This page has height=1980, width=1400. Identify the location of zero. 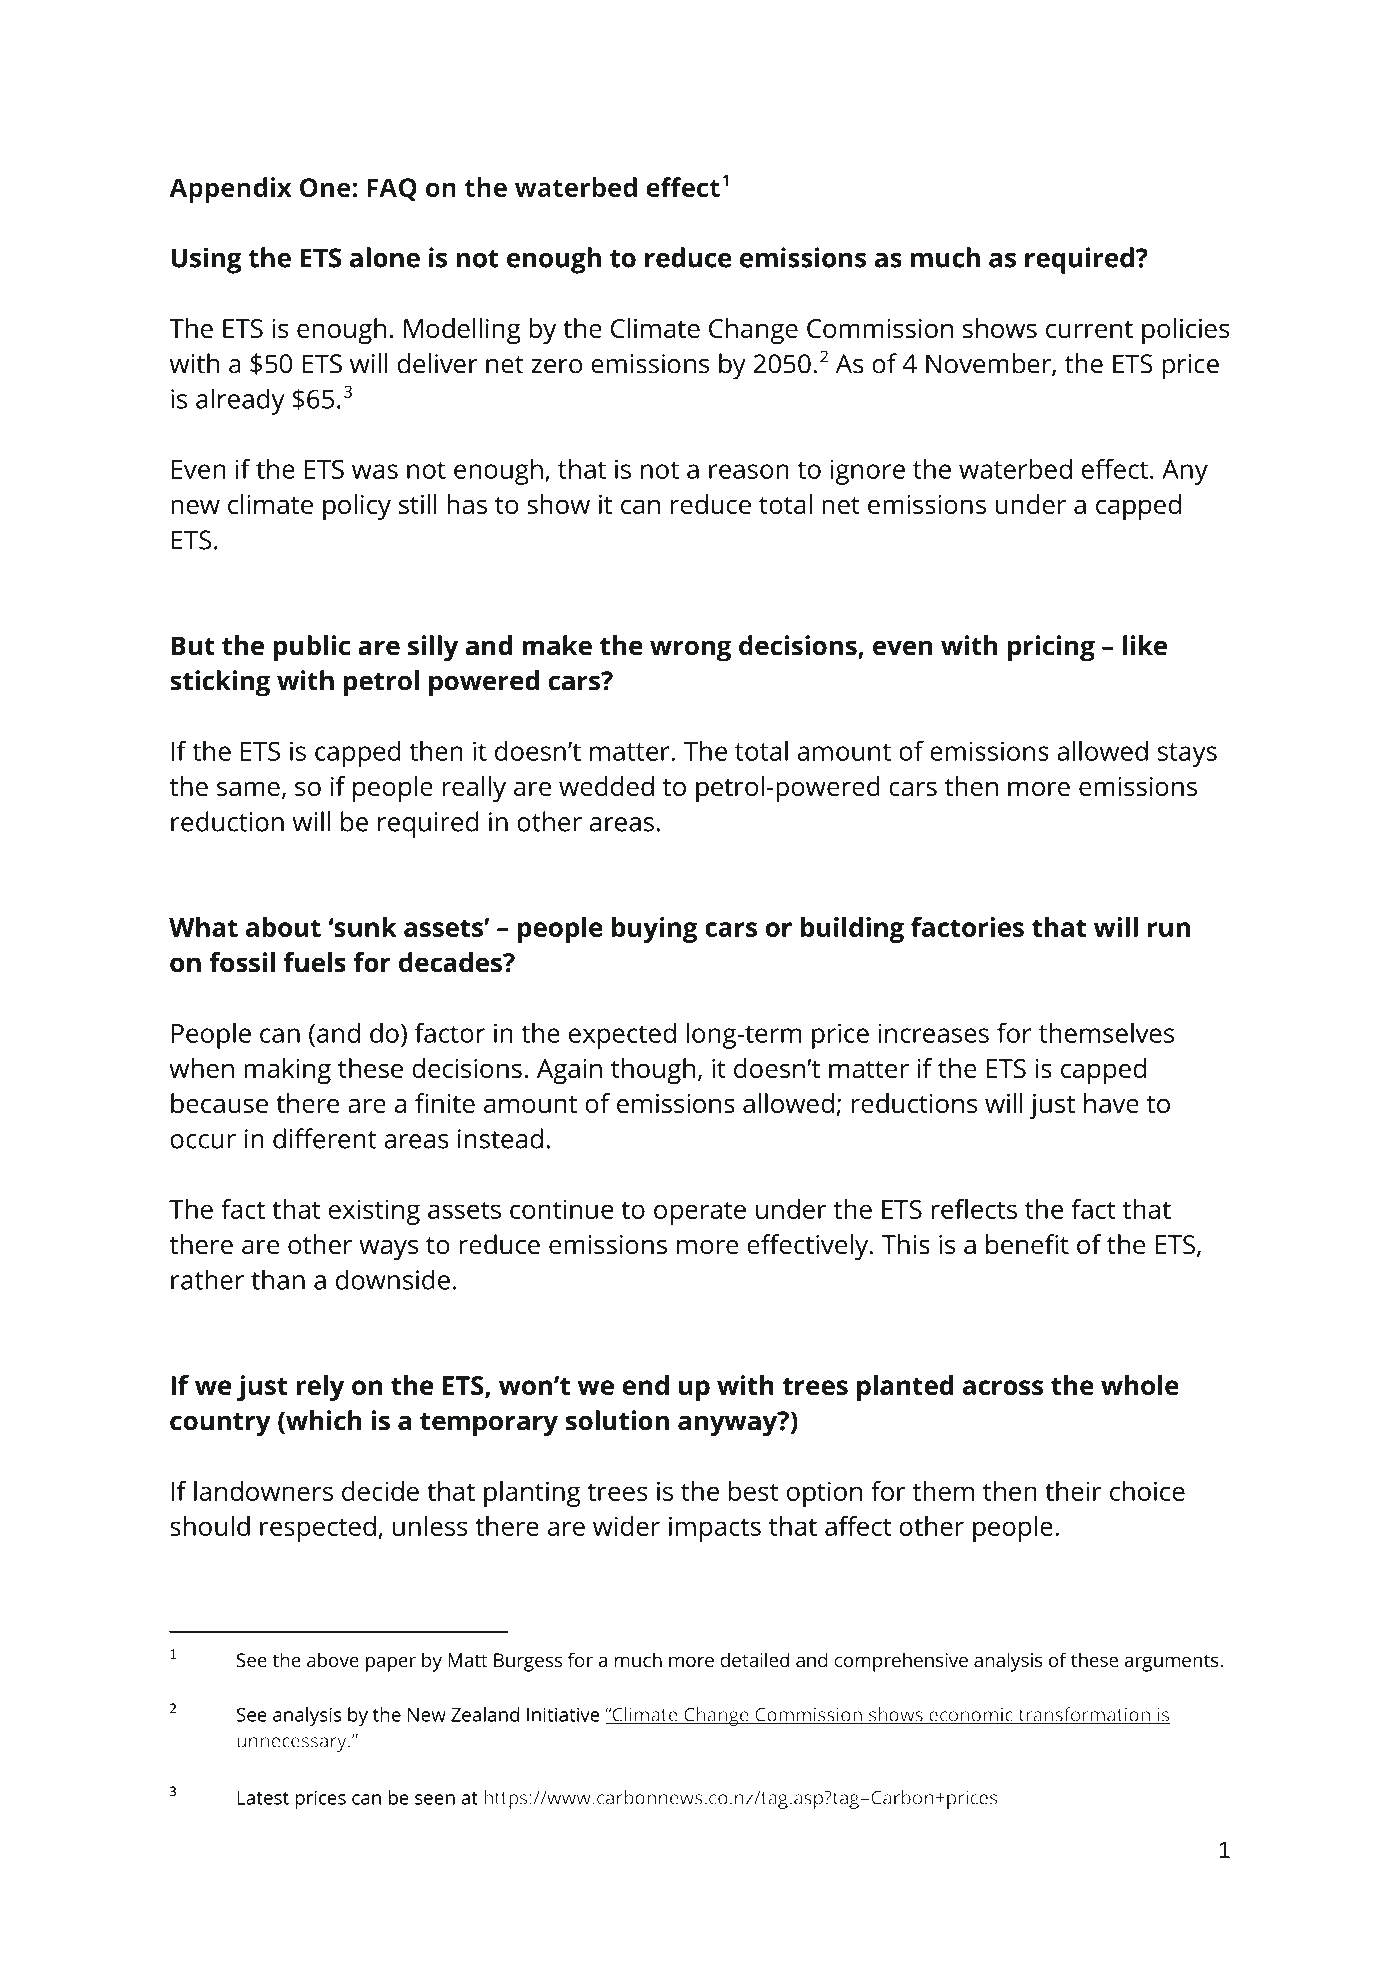
(556, 366).
